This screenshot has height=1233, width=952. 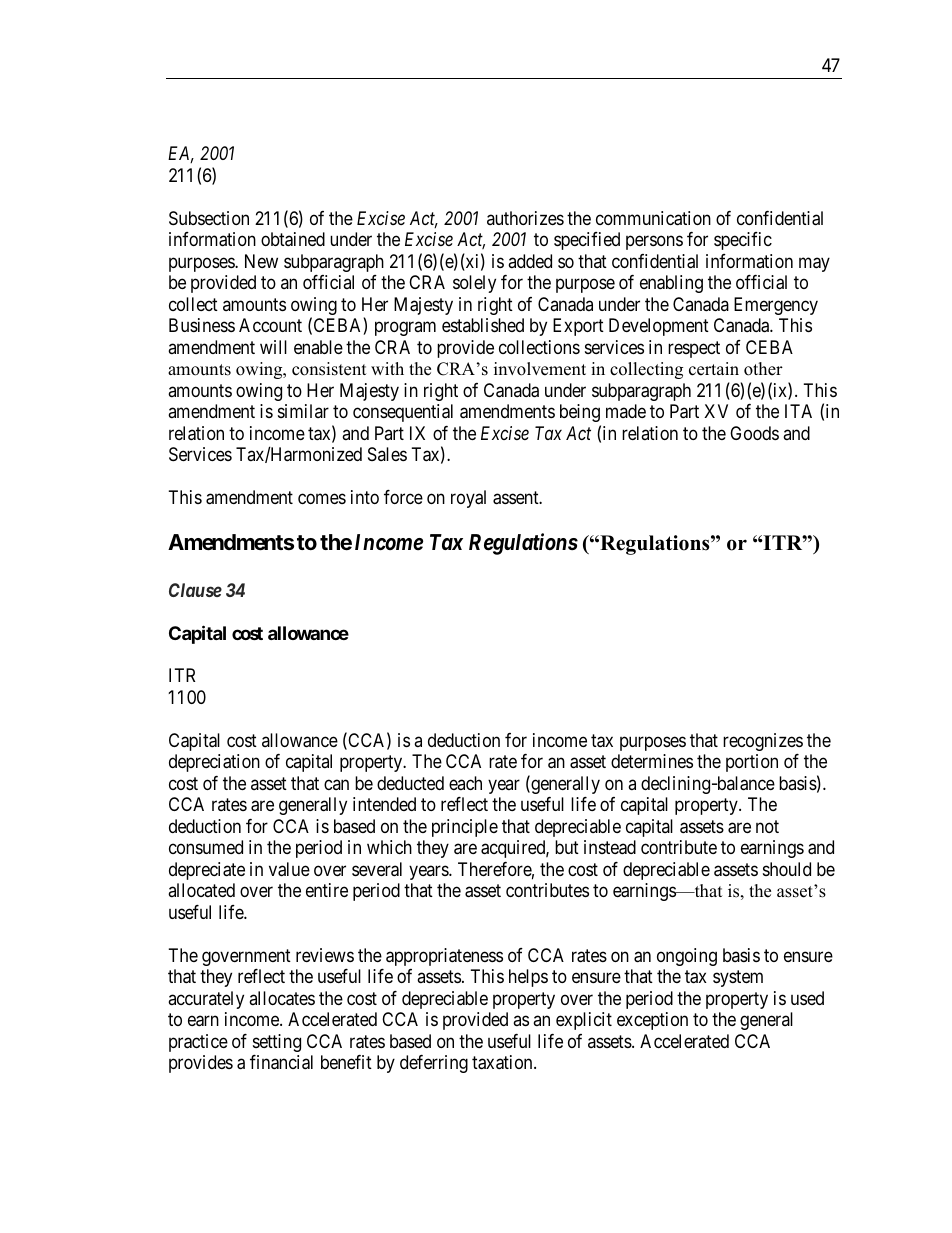 What do you see at coordinates (468, 499) in the screenshot?
I see `royal` at bounding box center [468, 499].
